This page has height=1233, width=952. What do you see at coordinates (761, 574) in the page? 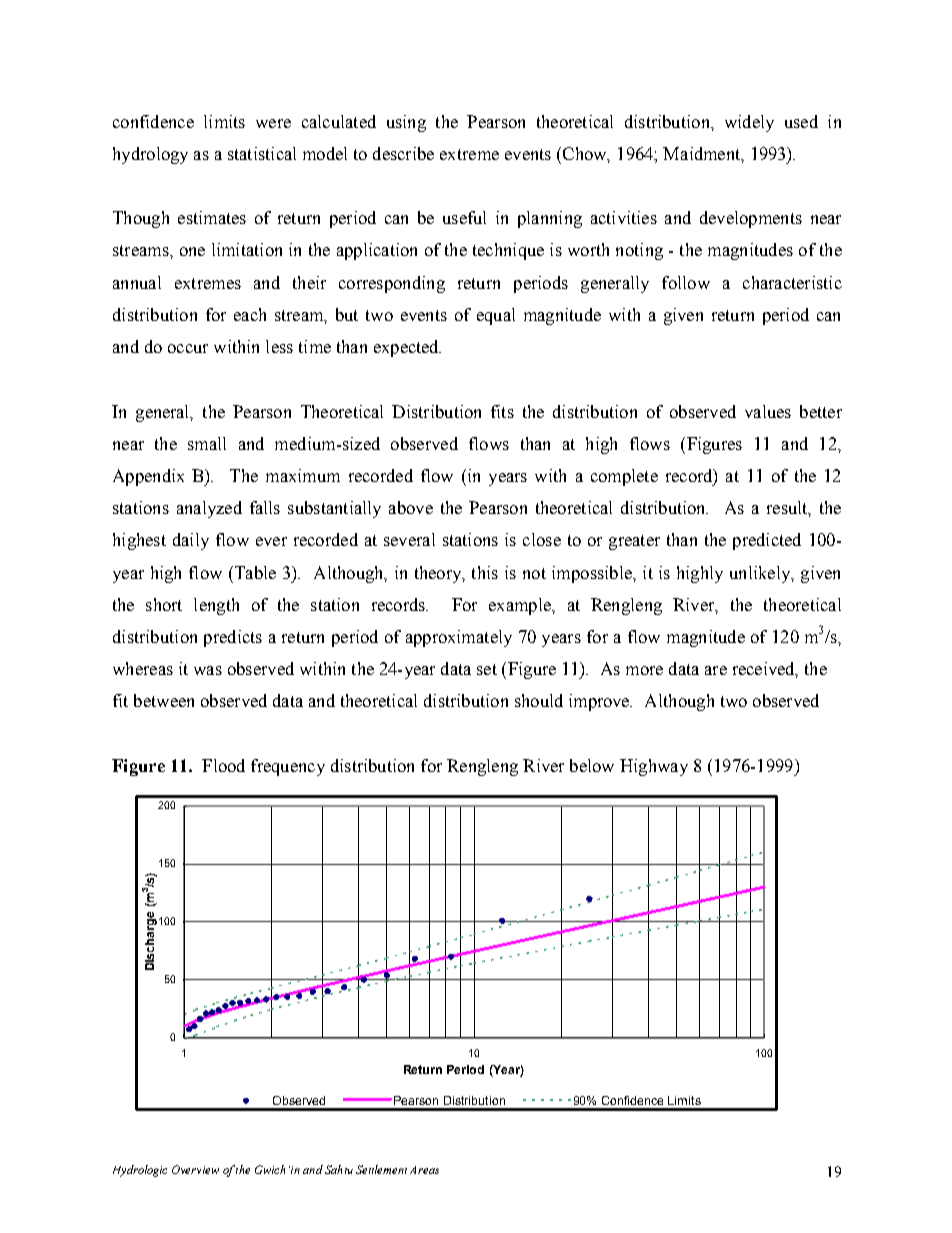
I see `unlikely` at bounding box center [761, 574].
